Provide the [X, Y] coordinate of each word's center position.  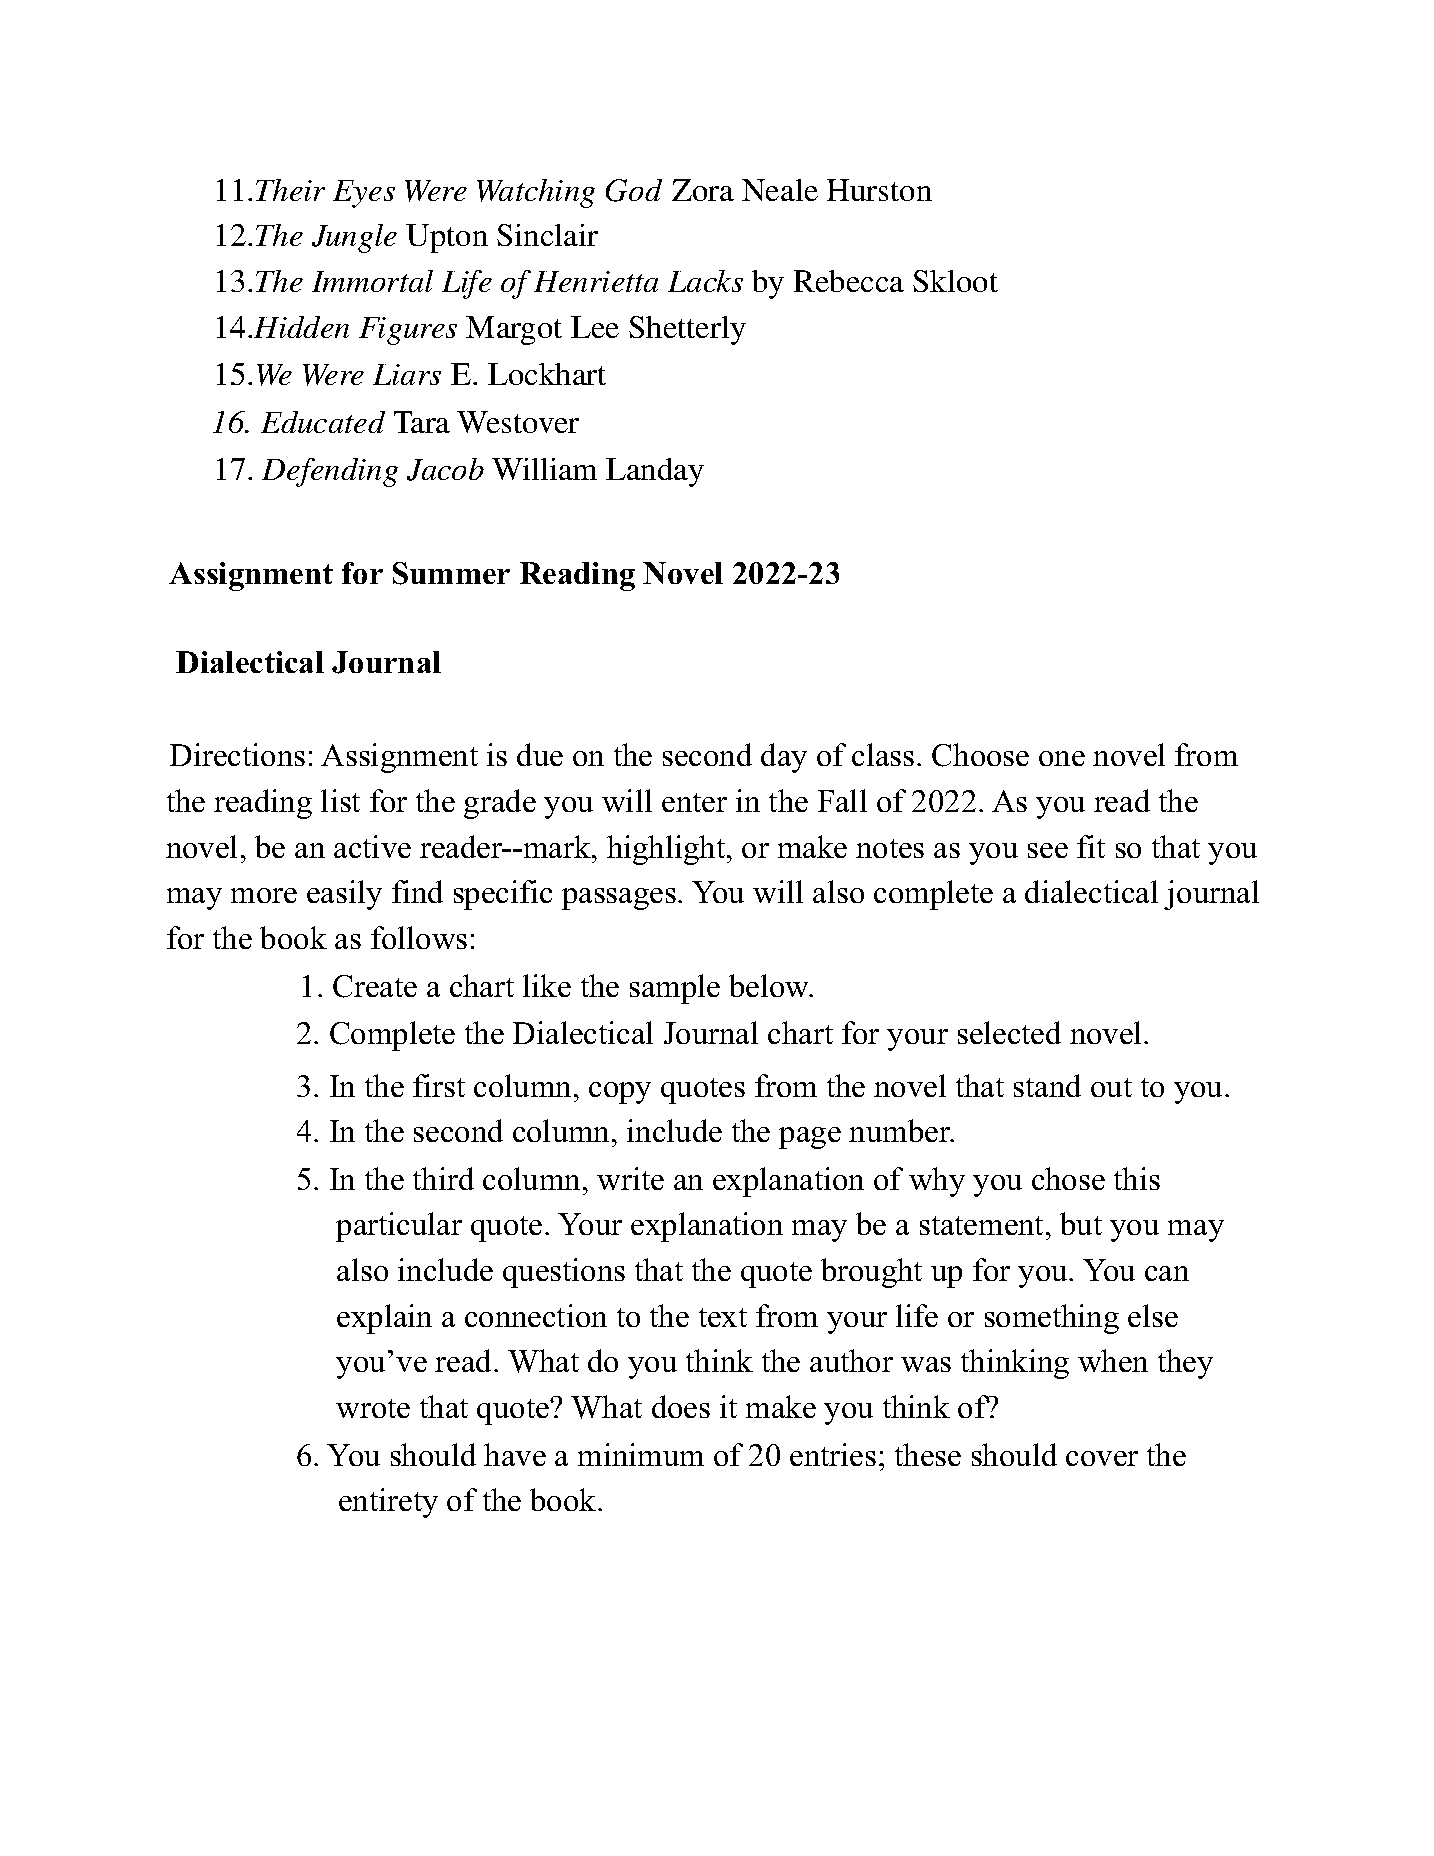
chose [1068, 1178]
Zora [703, 190]
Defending [330, 472]
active [372, 846]
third [443, 1178]
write [630, 1178]
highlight [667, 850]
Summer [451, 573]
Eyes [364, 194]
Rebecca [849, 281]
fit [1091, 846]
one [1062, 758]
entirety [388, 1503]
